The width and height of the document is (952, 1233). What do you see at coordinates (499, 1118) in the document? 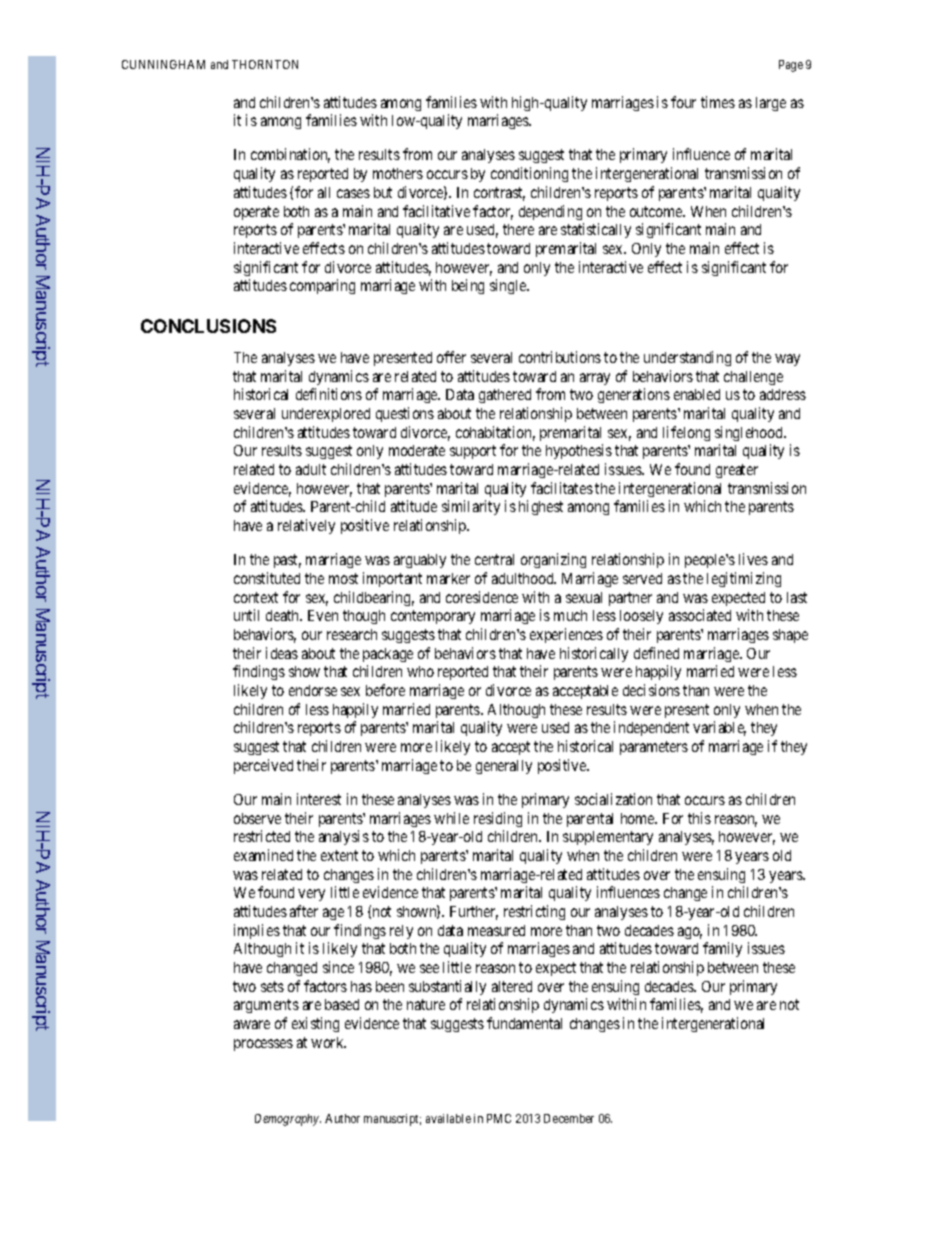
I see `PMC` at bounding box center [499, 1118].
